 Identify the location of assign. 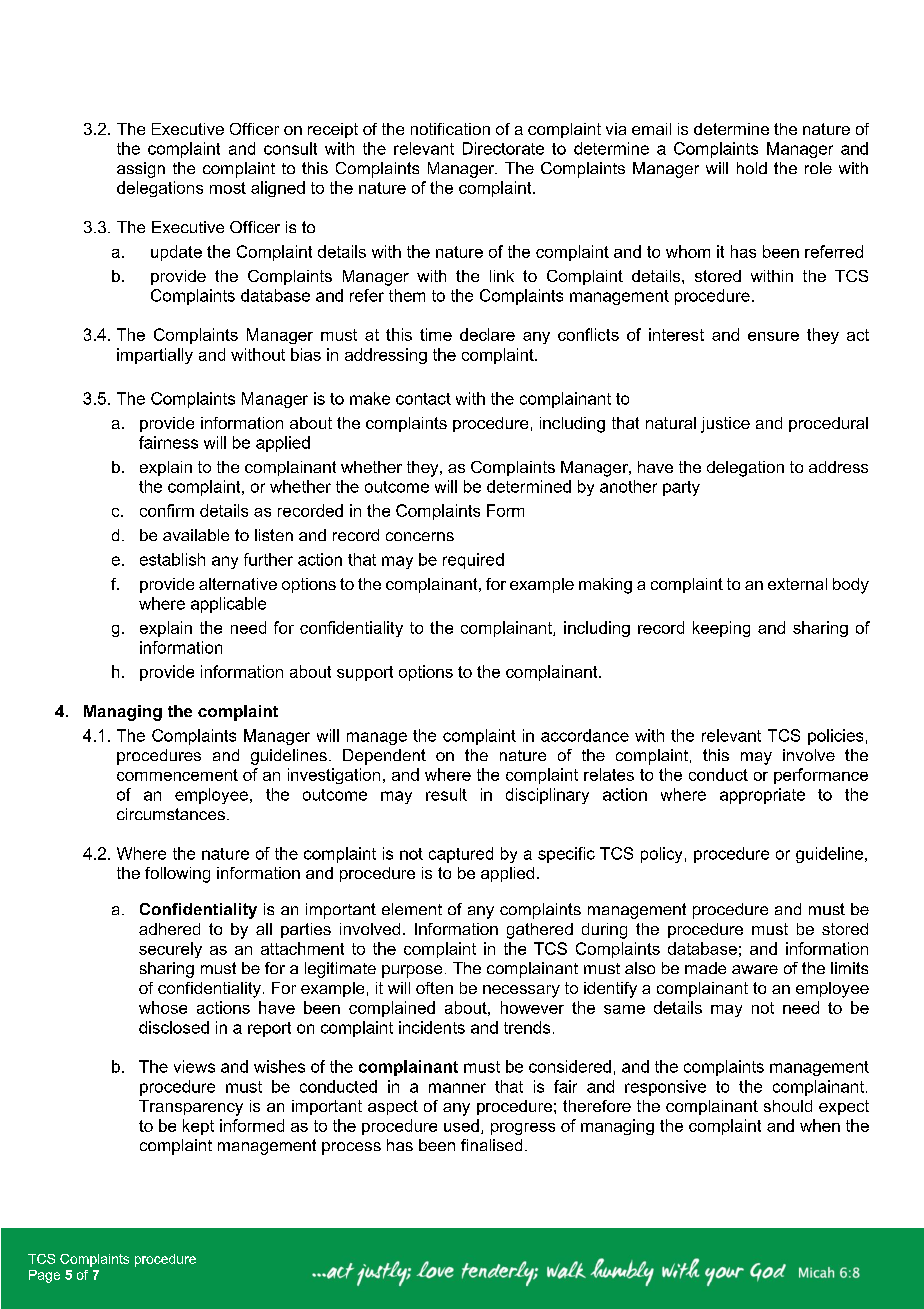
(141, 170).
